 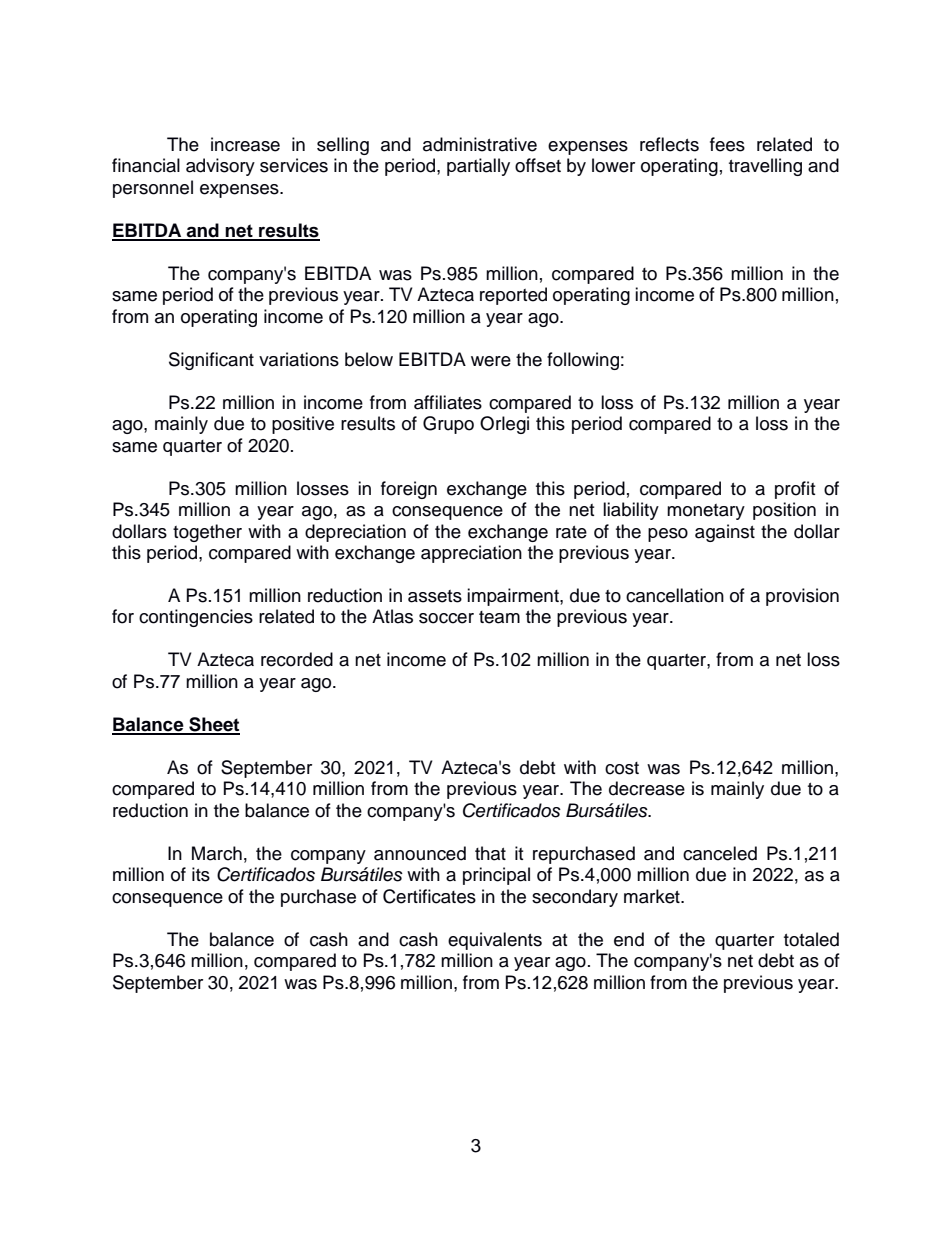 I want to click on Sheet, so click(x=213, y=725).
